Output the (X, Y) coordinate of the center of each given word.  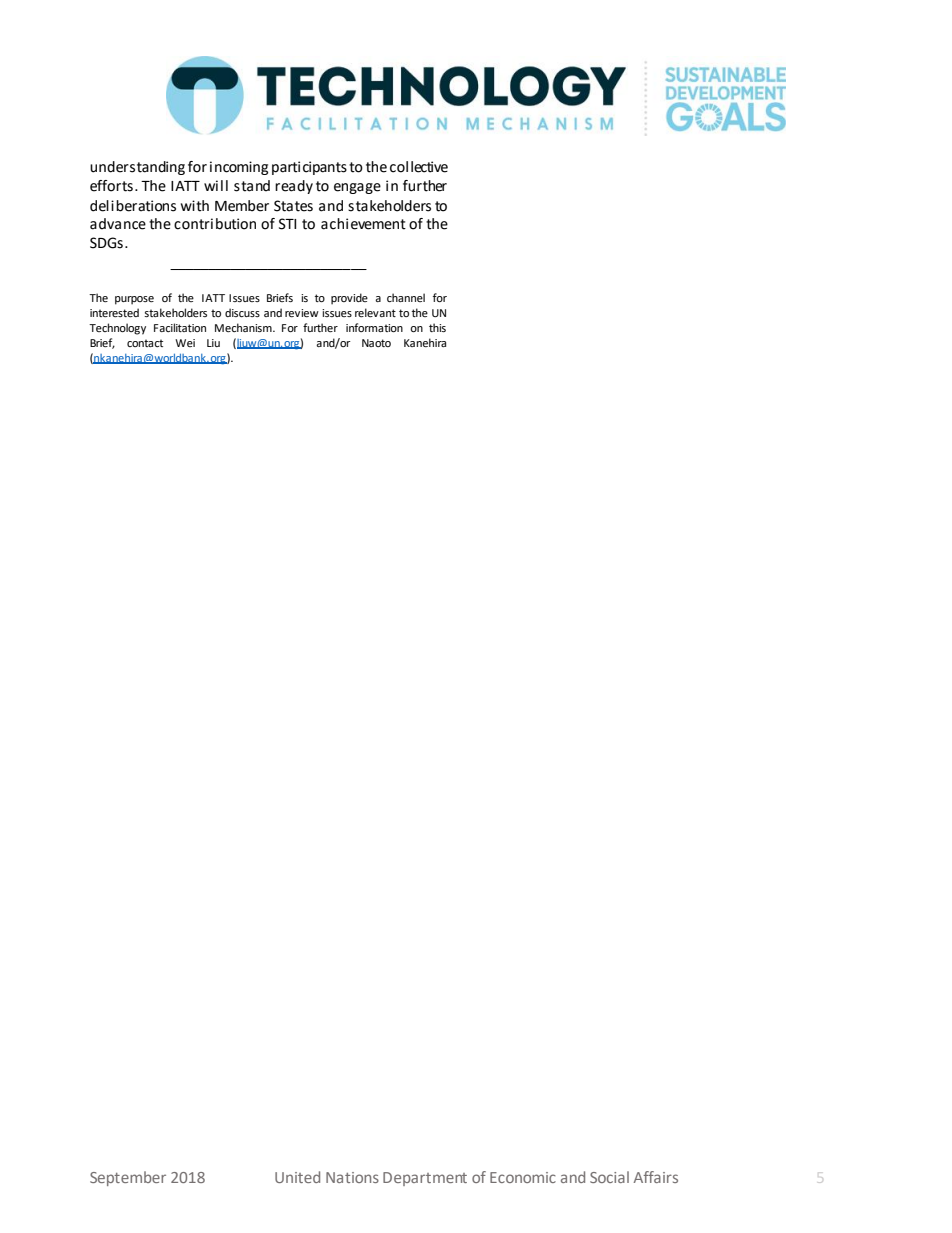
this (437, 327)
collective (419, 167)
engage (357, 188)
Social (609, 1177)
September (128, 1178)
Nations (352, 1177)
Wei (185, 343)
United (297, 1177)
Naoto (376, 343)
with (195, 206)
